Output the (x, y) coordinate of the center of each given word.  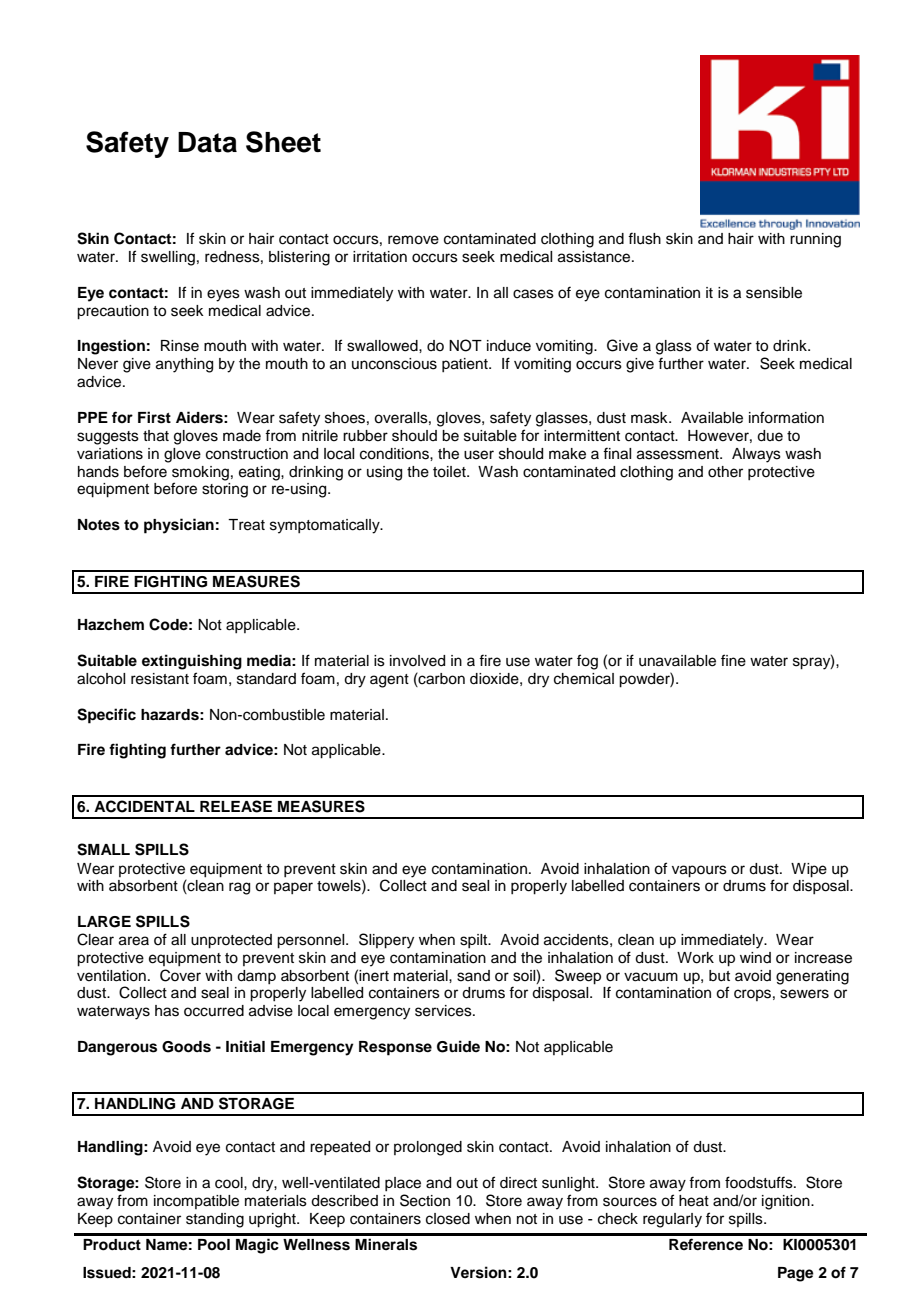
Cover (180, 975)
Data (207, 142)
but (719, 976)
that (156, 436)
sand (473, 976)
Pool (214, 1245)
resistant (160, 679)
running (815, 240)
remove (413, 240)
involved (417, 661)
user (479, 455)
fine (733, 660)
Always (756, 455)
